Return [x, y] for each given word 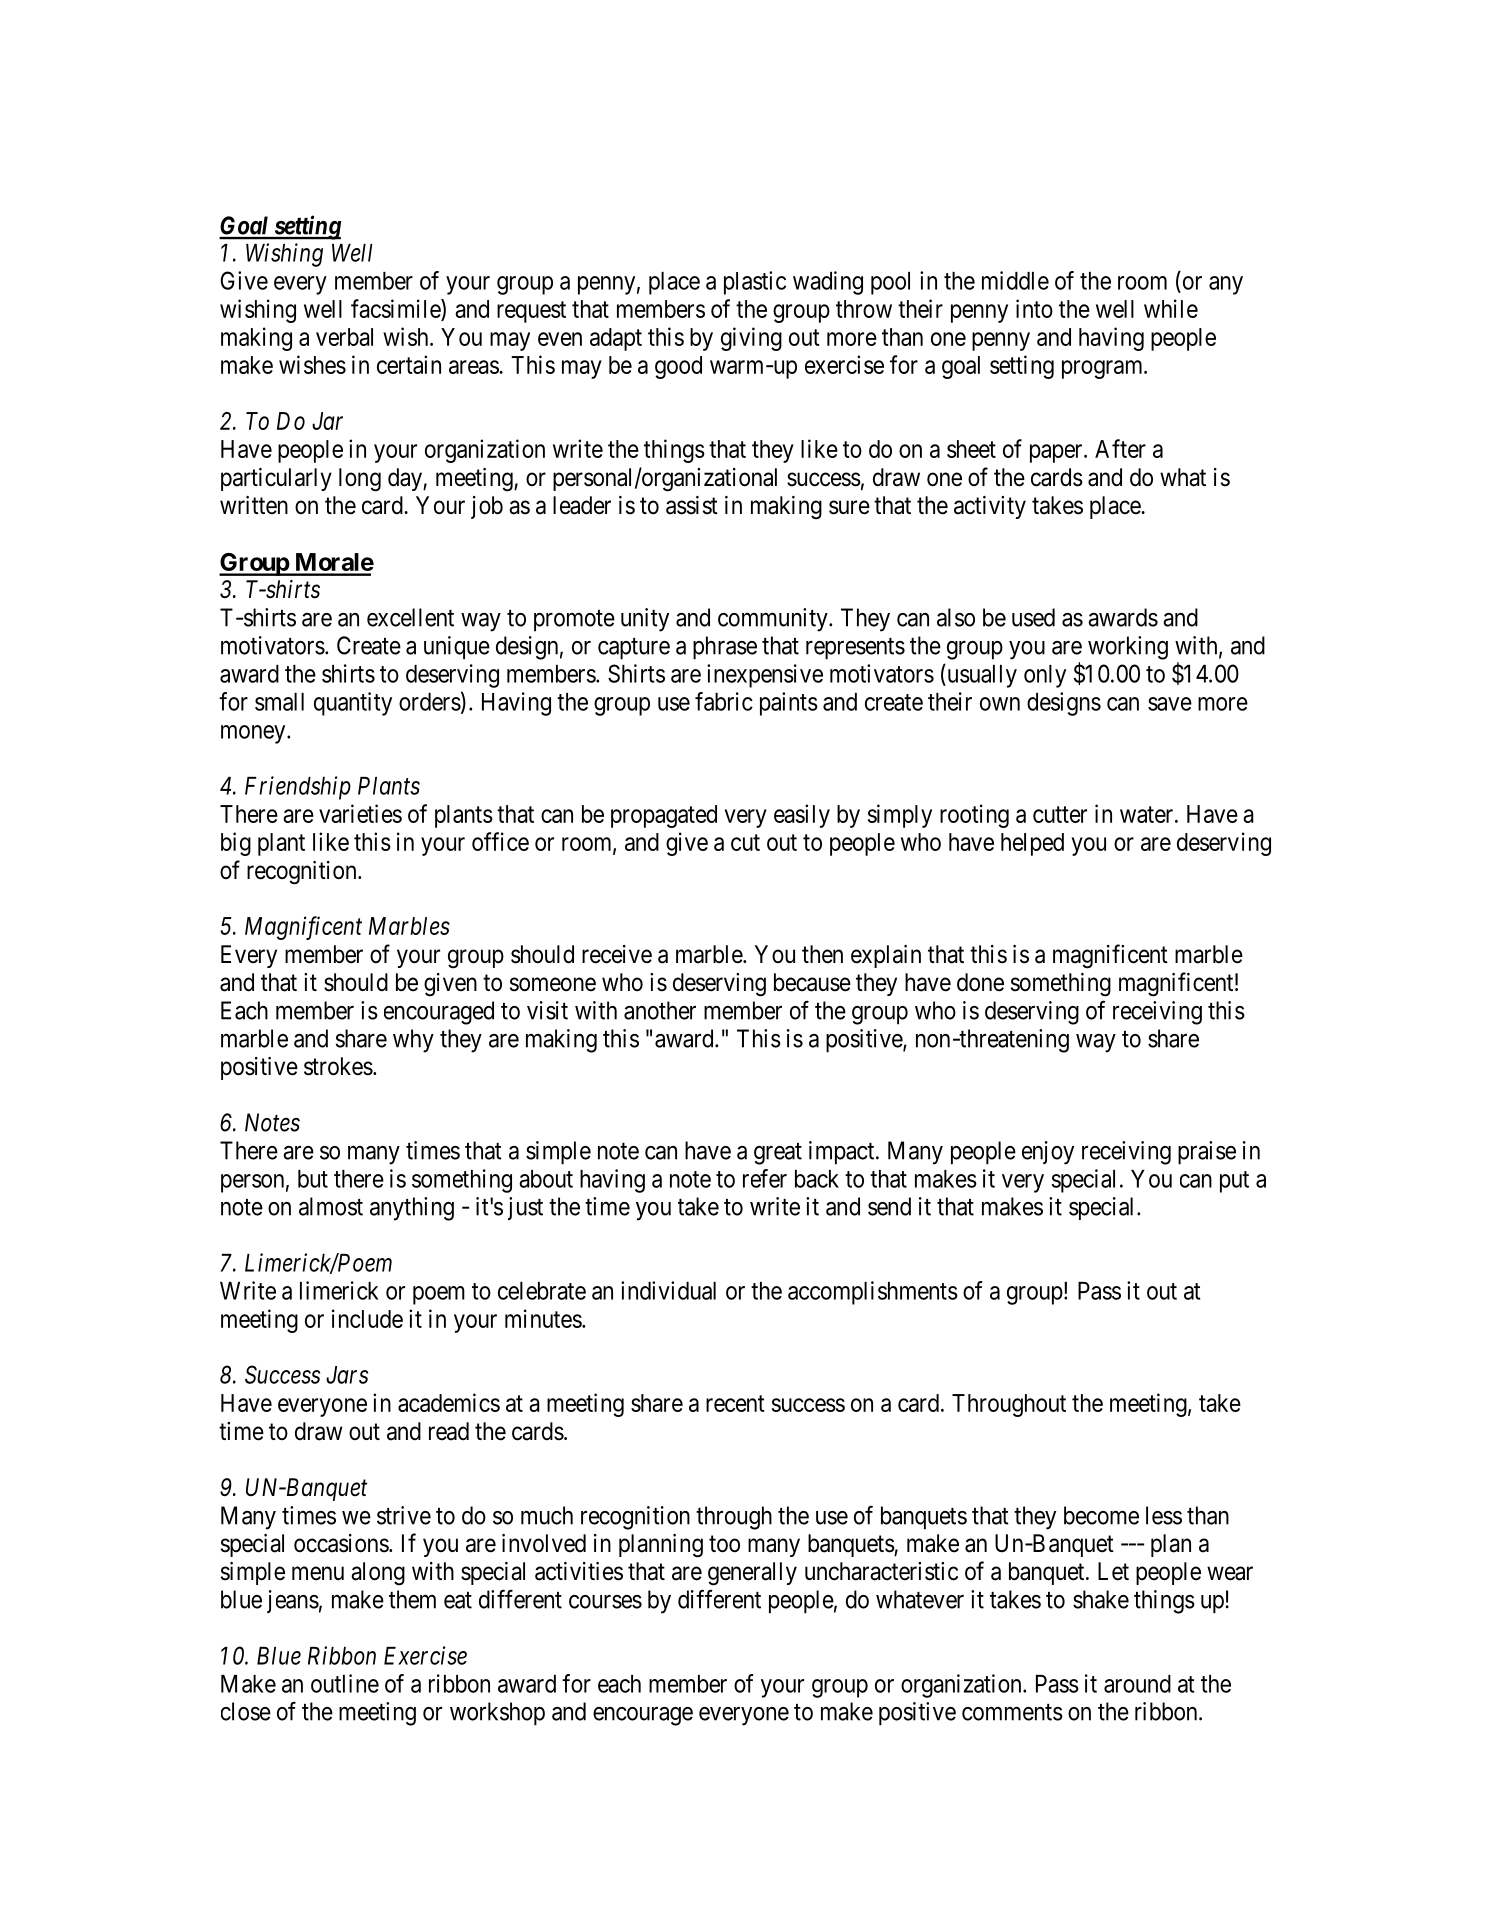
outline [345, 1683]
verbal [344, 337]
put [1234, 1182]
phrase [725, 648]
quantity [353, 704]
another [660, 1010]
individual [668, 1290]
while [1171, 308]
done [980, 982]
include [367, 1318]
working [1128, 648]
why [413, 1041]
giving [751, 339]
